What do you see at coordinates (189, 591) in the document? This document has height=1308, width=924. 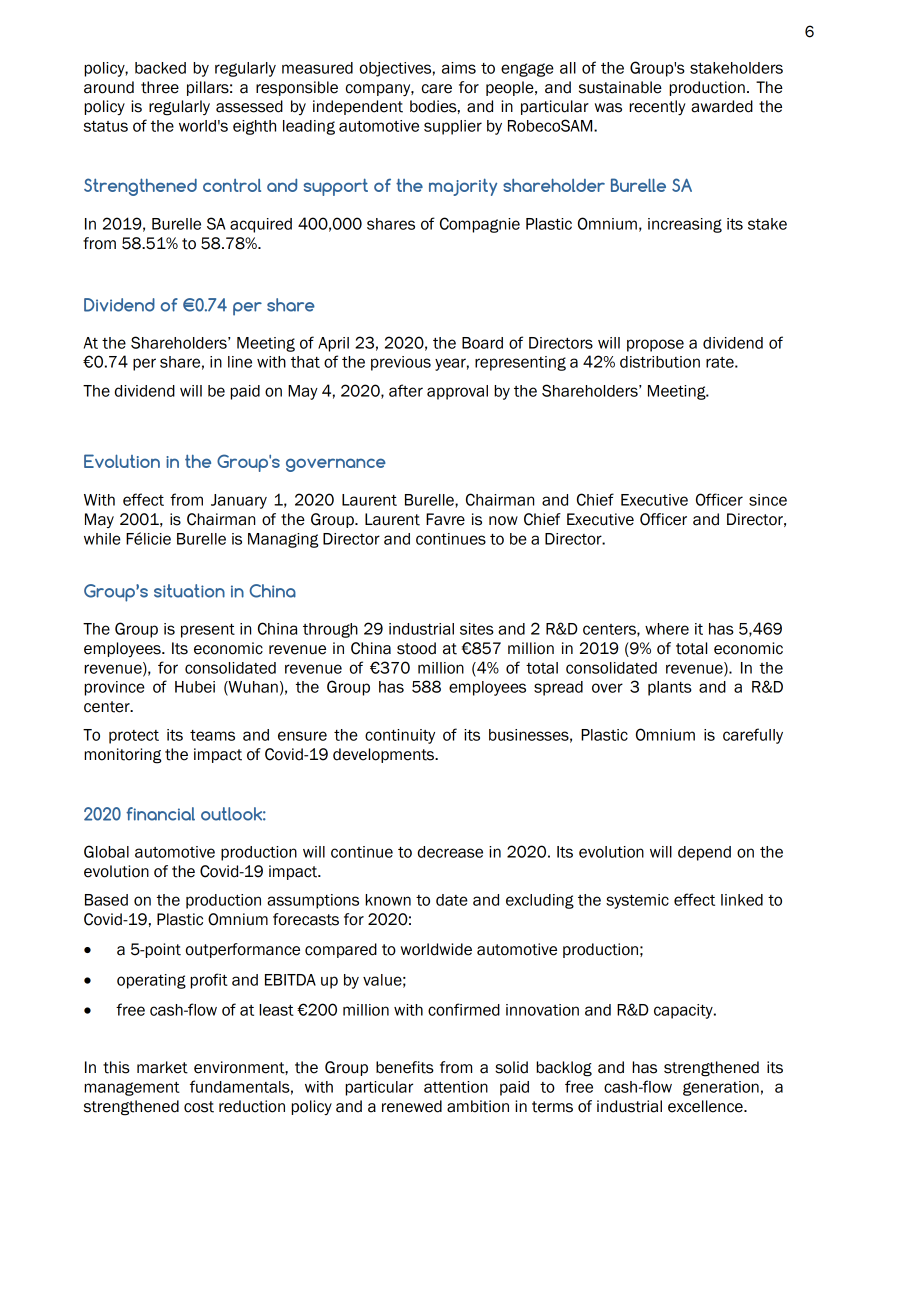 I see `situation` at bounding box center [189, 591].
